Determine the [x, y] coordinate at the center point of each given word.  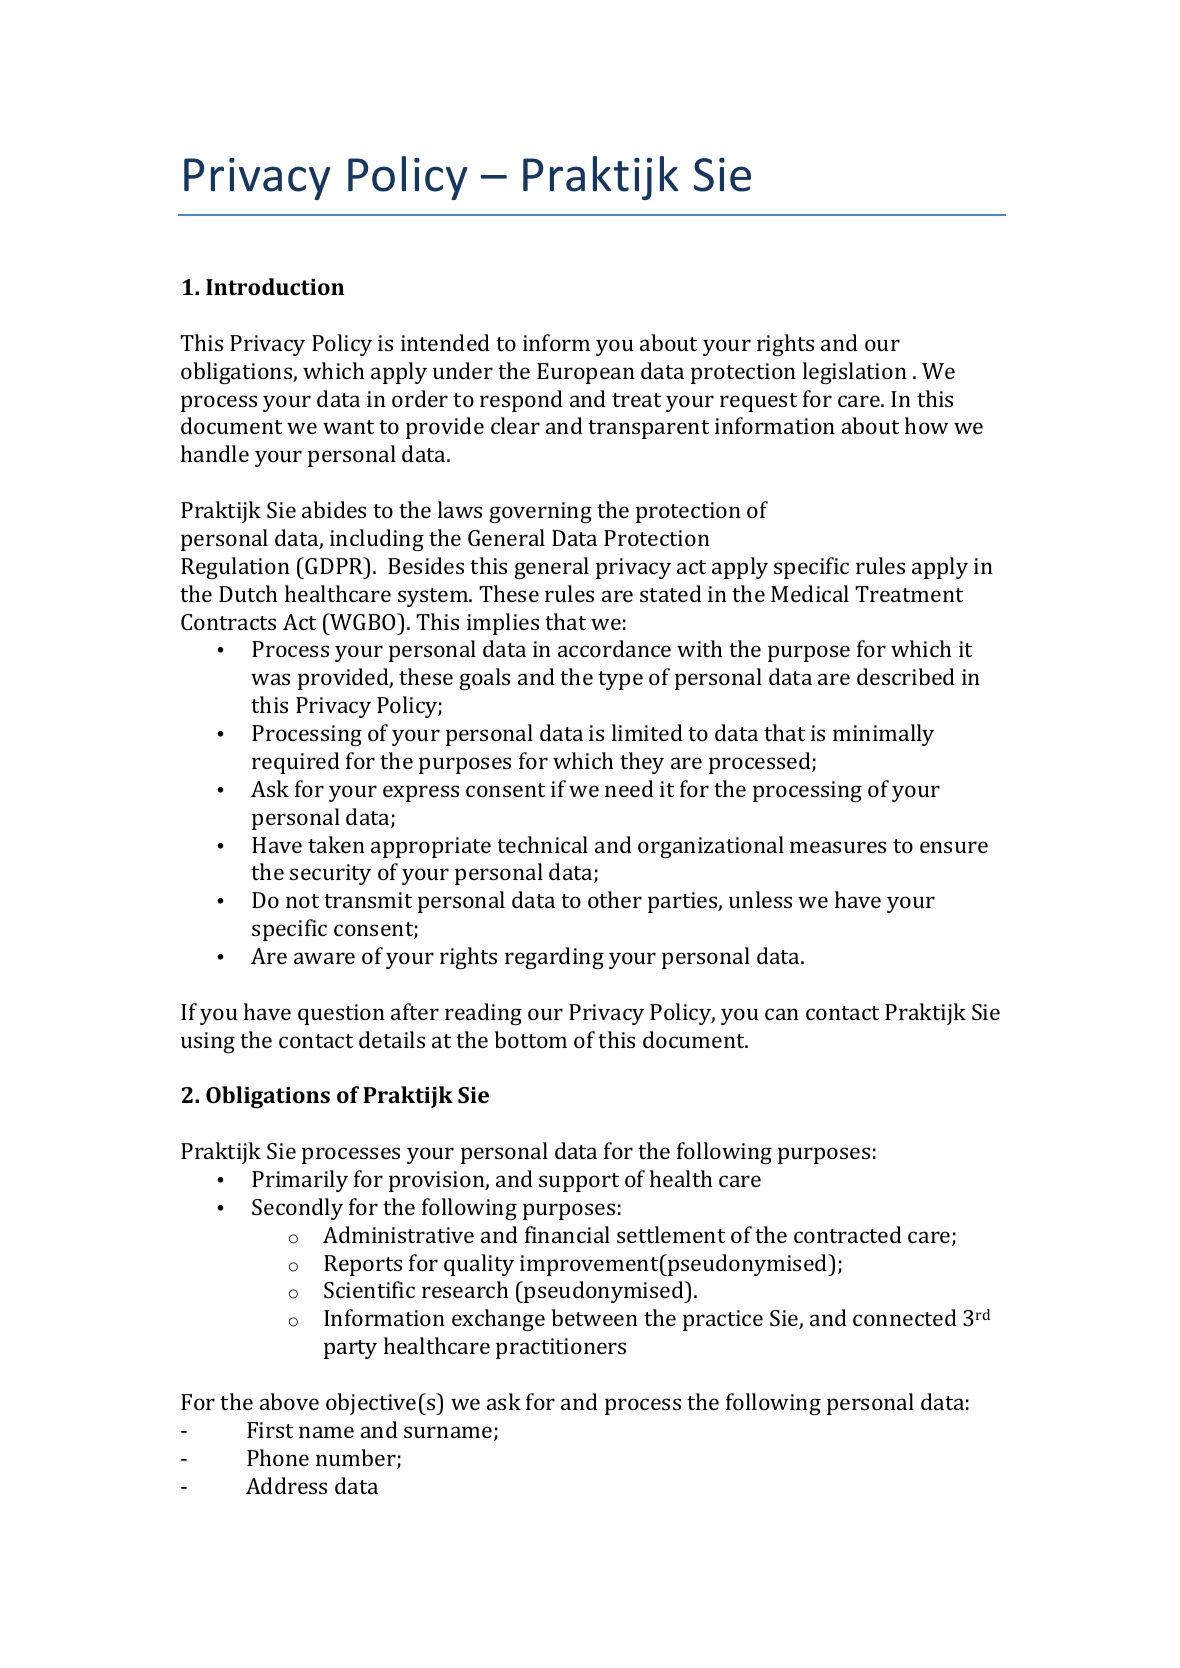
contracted [848, 1234]
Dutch [248, 593]
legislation [855, 373]
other [615, 899]
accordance [614, 648]
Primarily [300, 1181]
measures [838, 847]
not [302, 901]
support [579, 1182]
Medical [810, 593]
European [586, 373]
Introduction [275, 286]
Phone [278, 1457]
